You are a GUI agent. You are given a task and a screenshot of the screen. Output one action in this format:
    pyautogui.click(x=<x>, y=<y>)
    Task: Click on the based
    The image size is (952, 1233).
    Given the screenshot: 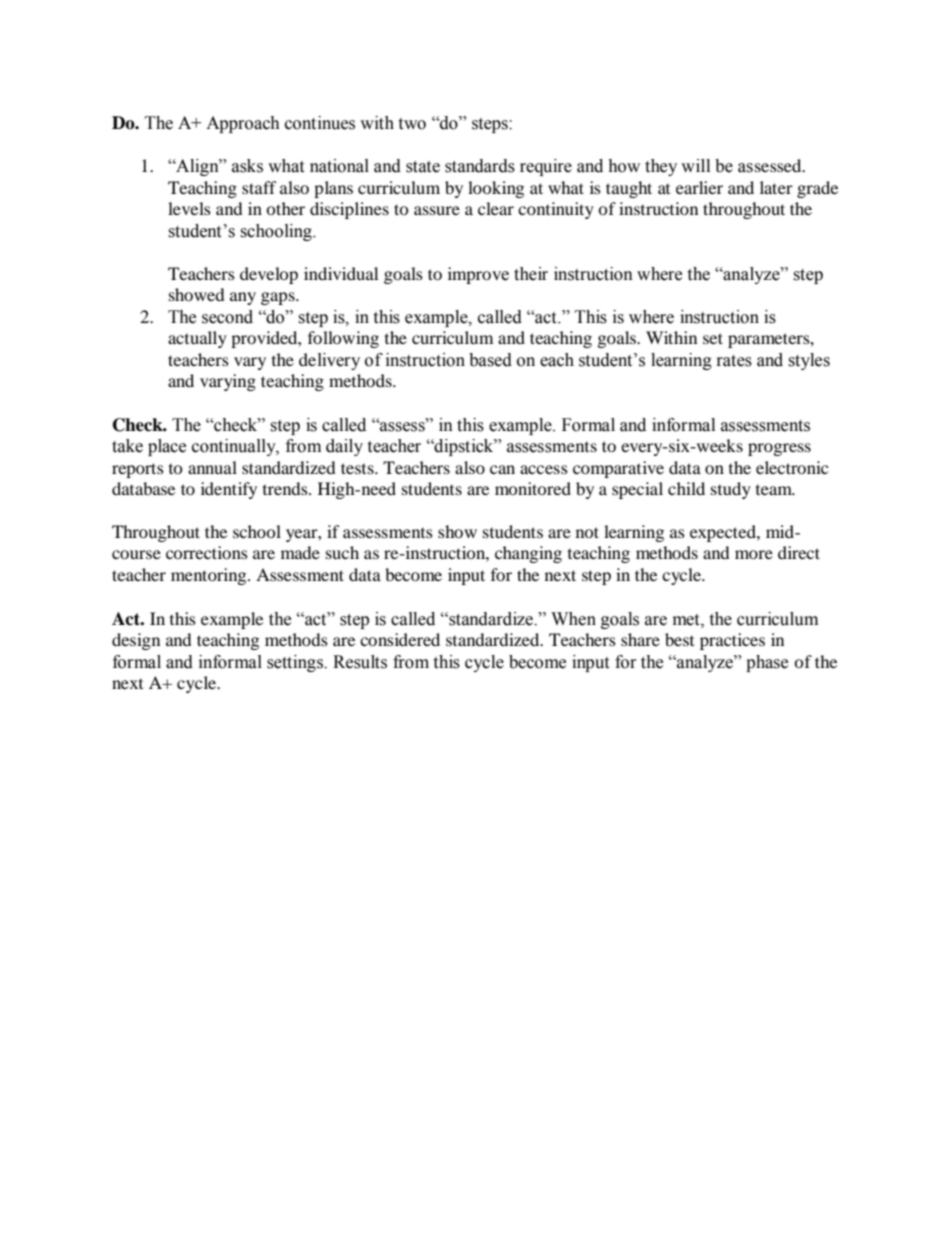 What is the action you would take?
    pyautogui.click(x=490, y=360)
